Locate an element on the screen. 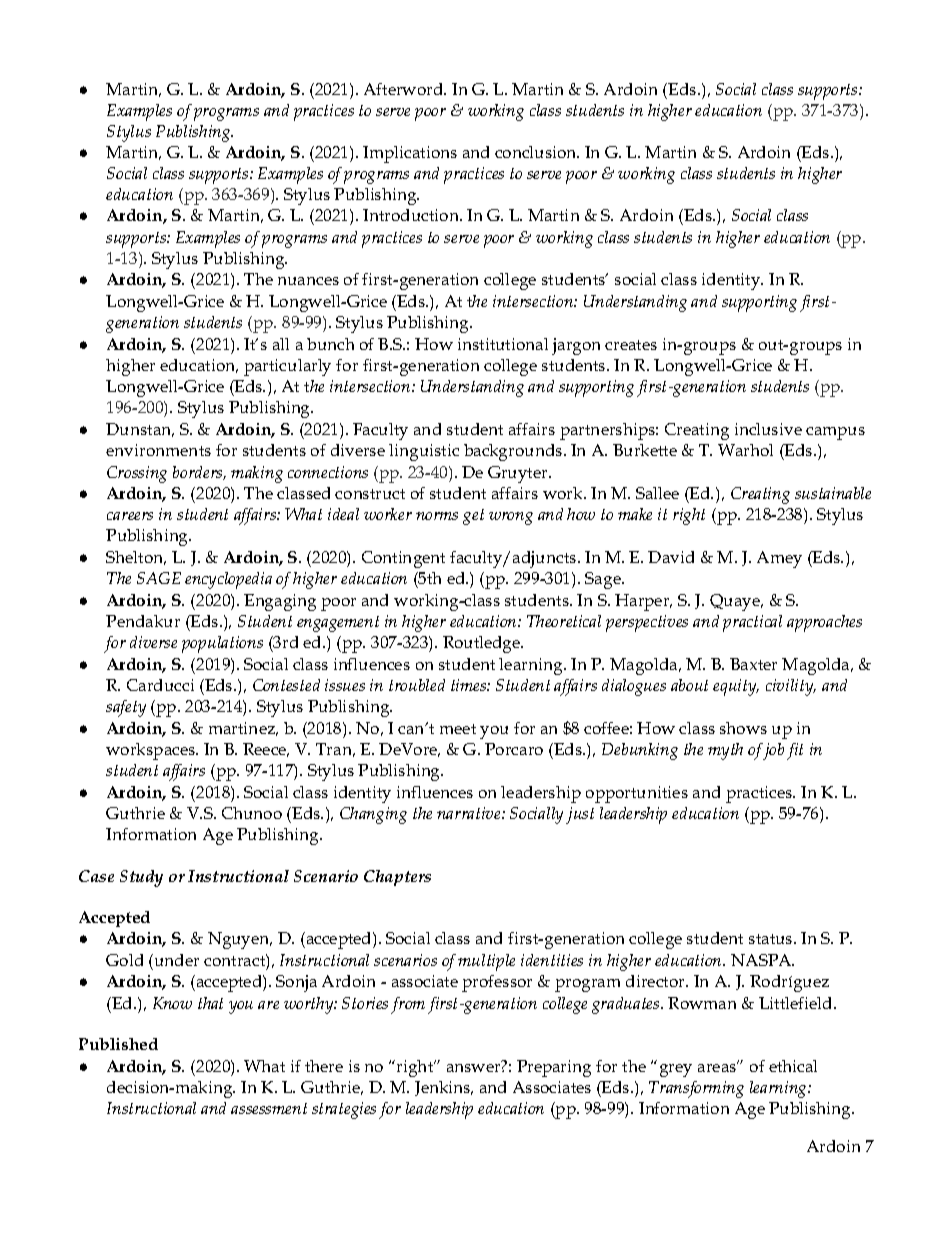 This screenshot has width=952, height=1233. Published is located at coordinates (118, 1044).
